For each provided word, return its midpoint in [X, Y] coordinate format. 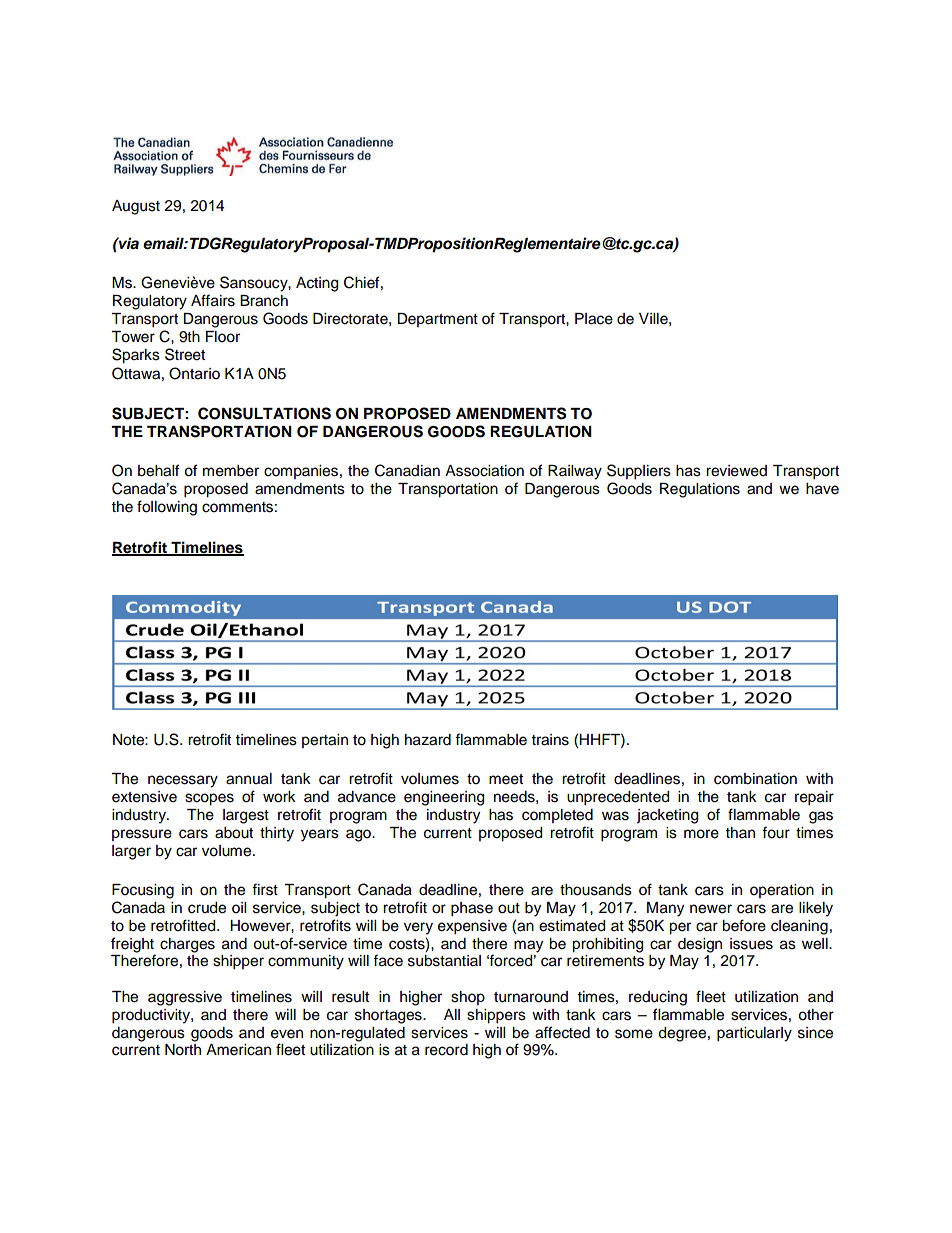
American [238, 1050]
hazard [428, 740]
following [167, 508]
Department [437, 320]
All [452, 1014]
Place [594, 319]
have [822, 489]
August [136, 207]
